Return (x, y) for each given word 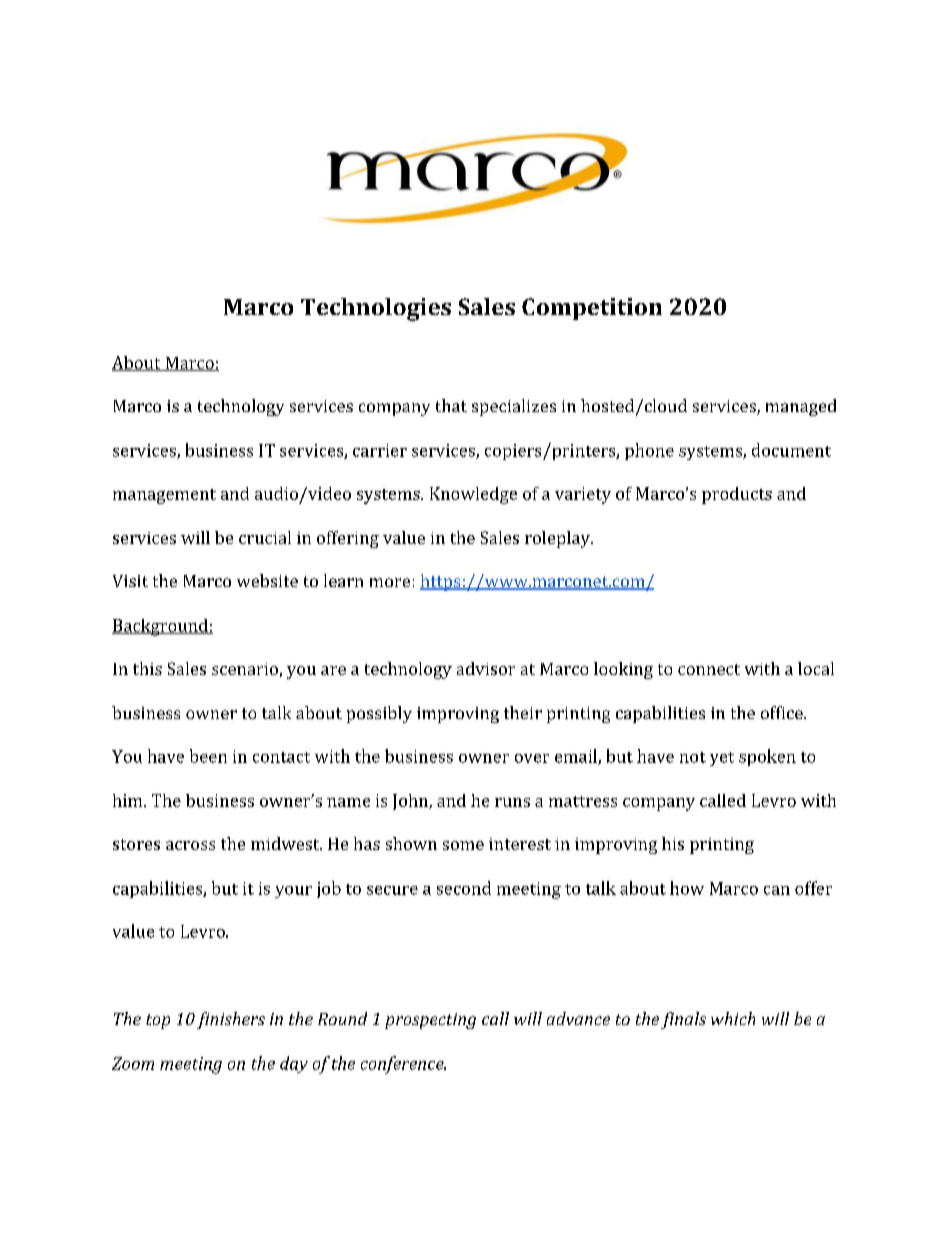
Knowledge (473, 495)
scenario (245, 669)
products (737, 495)
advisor (486, 668)
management (164, 496)
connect (709, 669)
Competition (592, 309)
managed (801, 407)
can (777, 890)
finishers (231, 1020)
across (190, 845)
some (463, 845)
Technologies (376, 309)
